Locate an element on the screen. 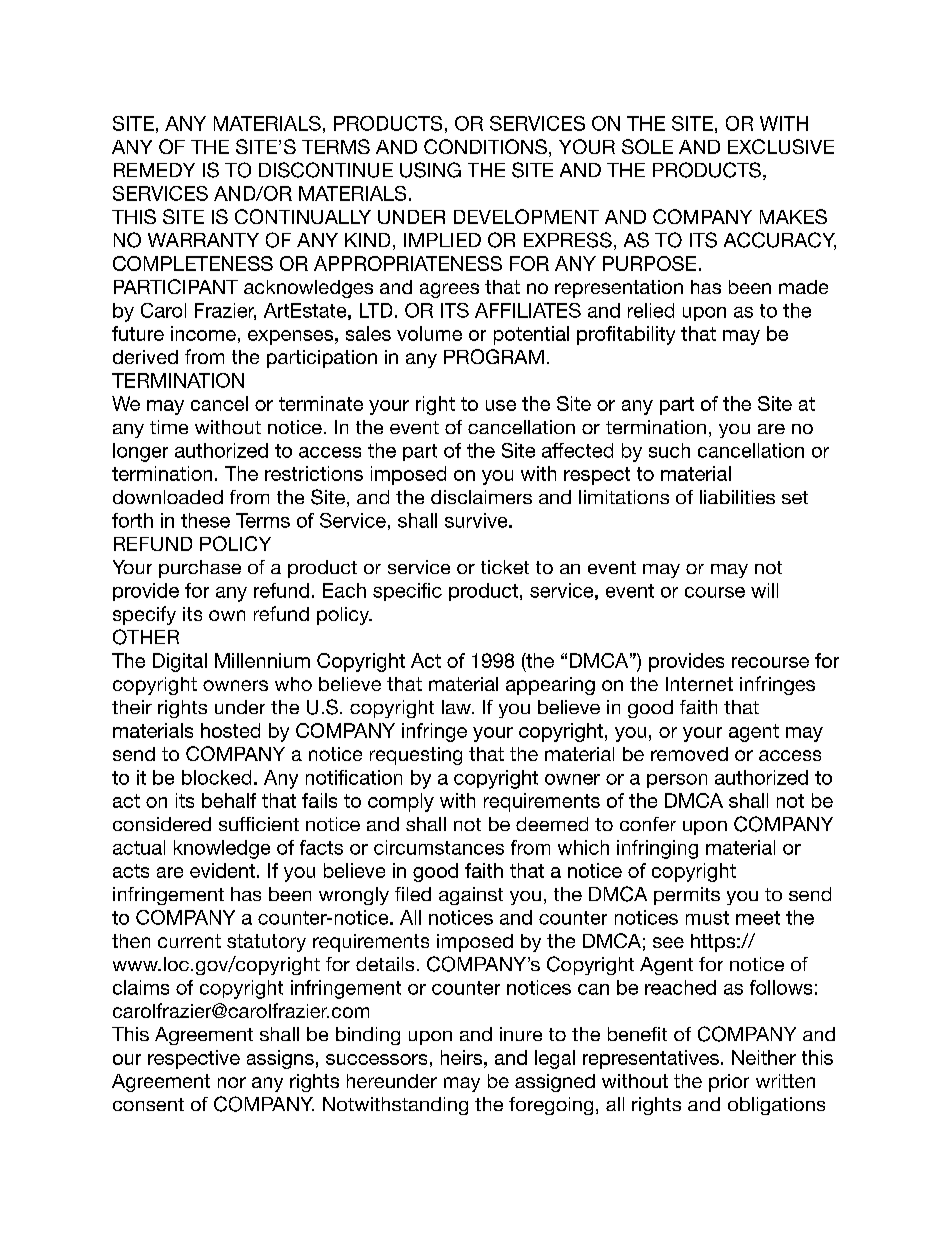  circumstances is located at coordinates (439, 847).
